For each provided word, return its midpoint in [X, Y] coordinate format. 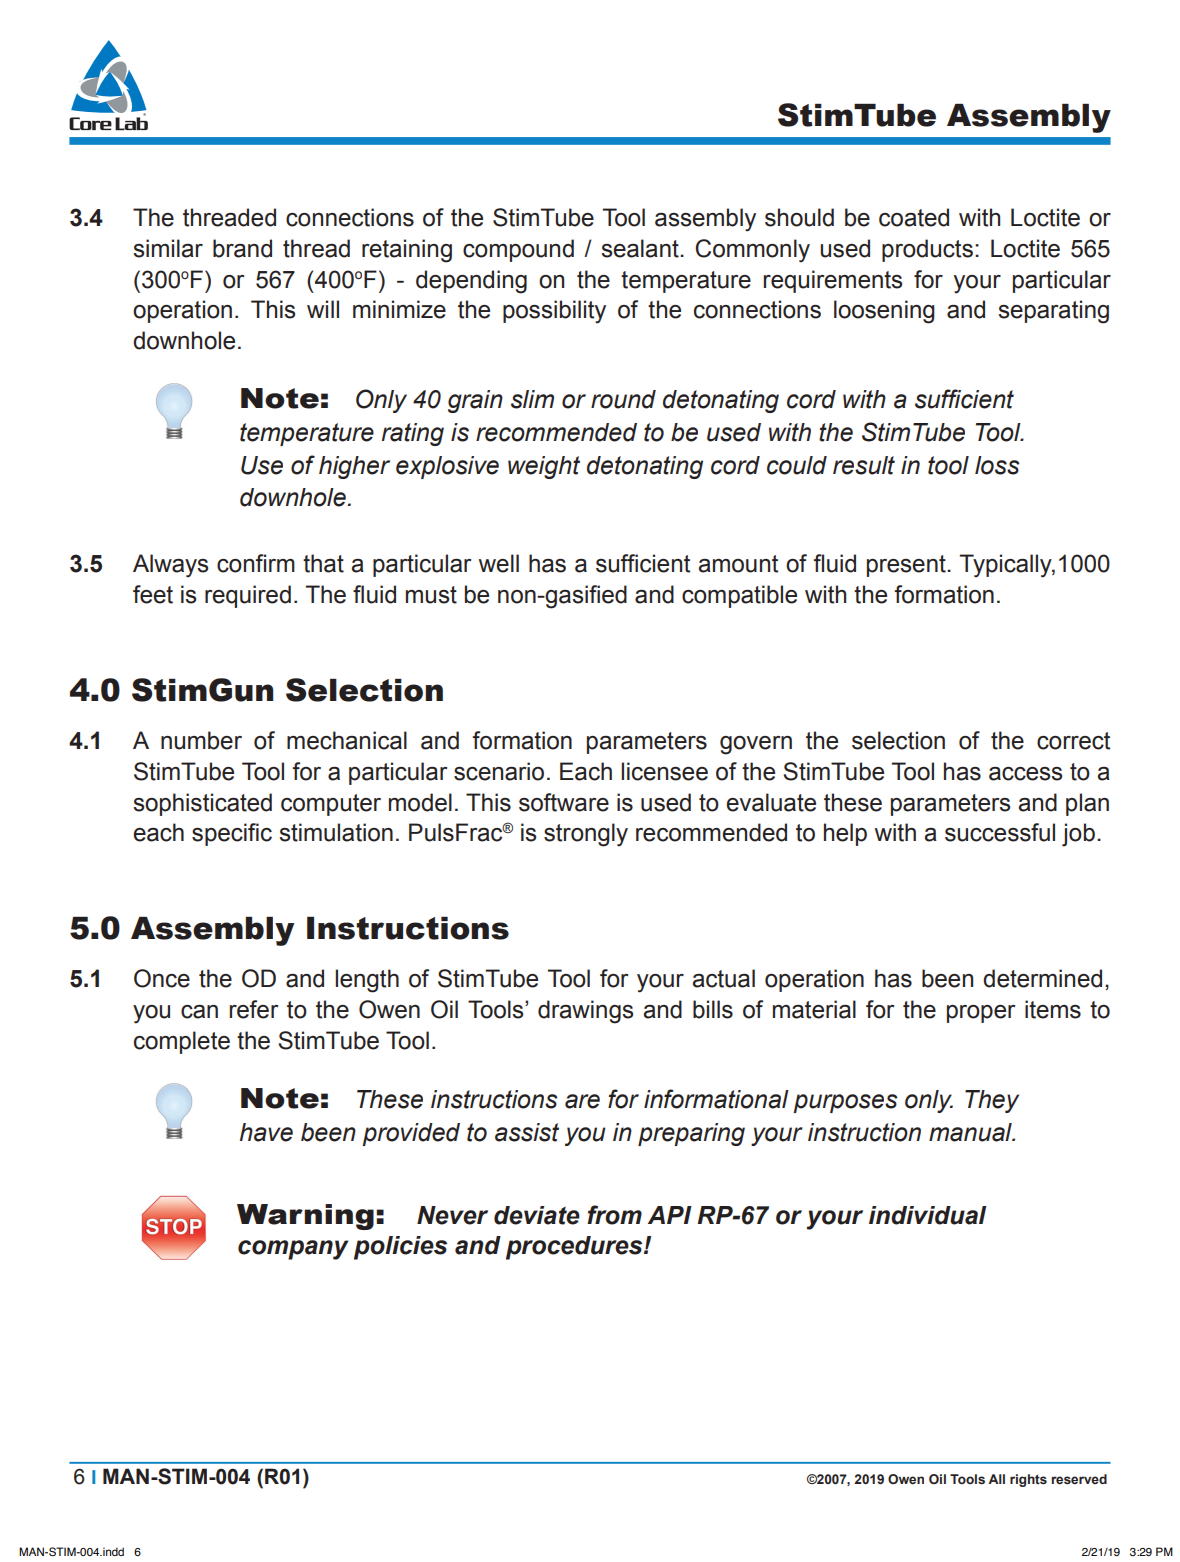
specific [232, 834]
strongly [586, 835]
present [907, 566]
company [293, 1250]
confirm [256, 563]
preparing [691, 1134]
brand [242, 248]
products [927, 250]
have [266, 1132]
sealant [641, 248]
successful [1000, 832]
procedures [575, 1248]
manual [971, 1132]
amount [738, 564]
